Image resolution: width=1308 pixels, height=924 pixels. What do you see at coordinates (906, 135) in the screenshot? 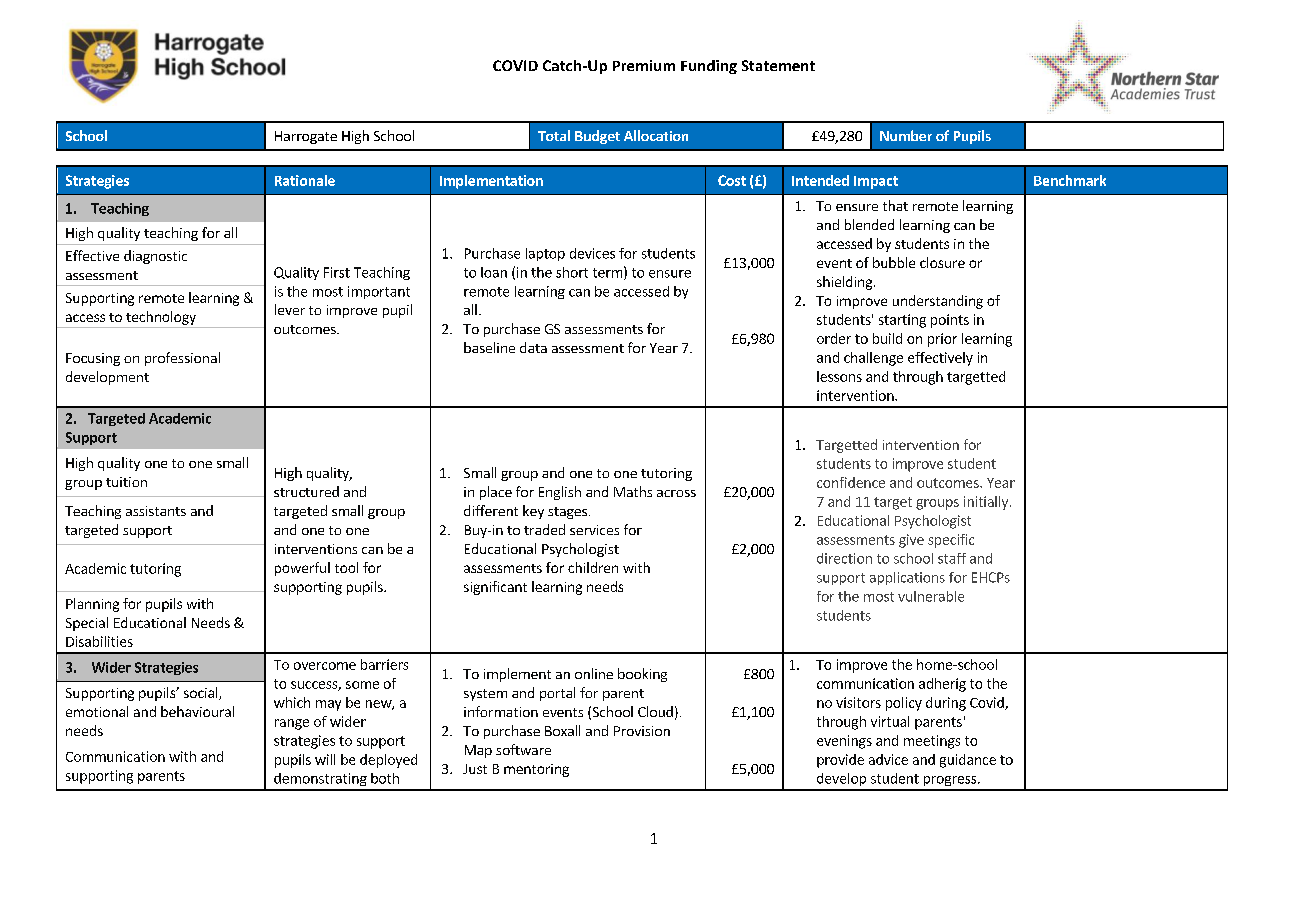
I see `Number` at bounding box center [906, 135].
